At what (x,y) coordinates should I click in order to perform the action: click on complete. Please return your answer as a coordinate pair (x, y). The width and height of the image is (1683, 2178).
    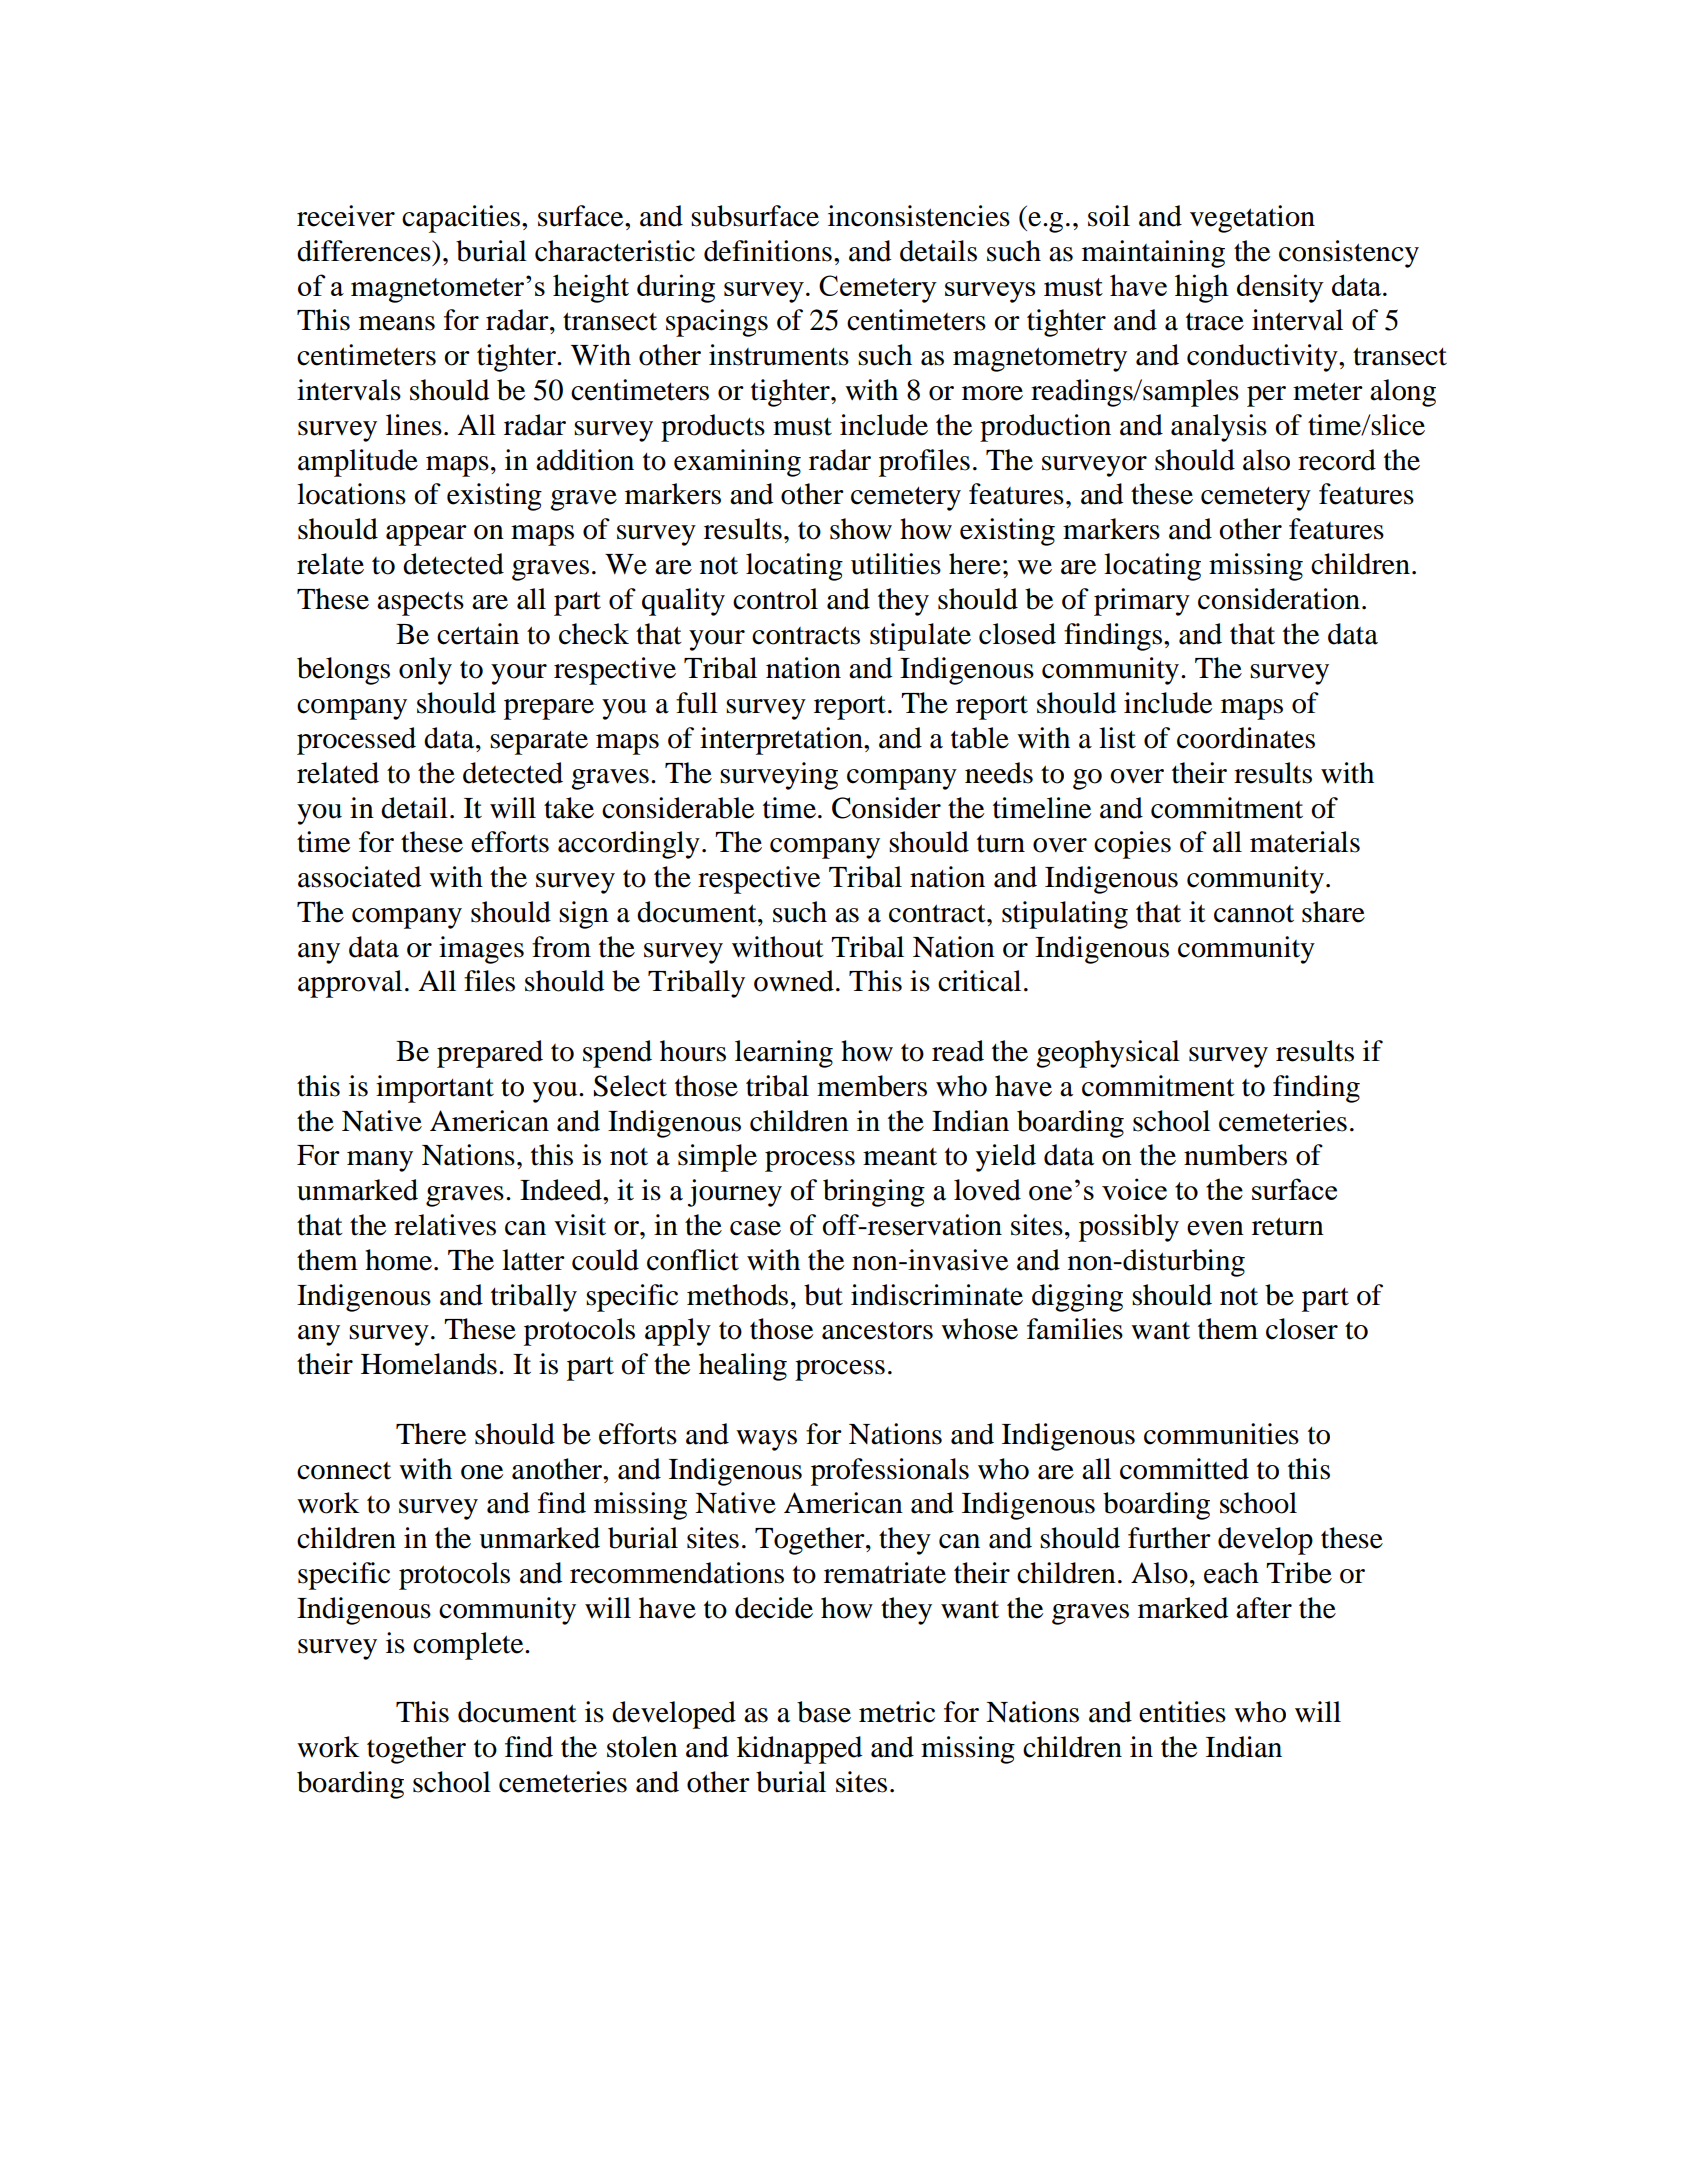
    Looking at the image, I should click on (469, 1646).
